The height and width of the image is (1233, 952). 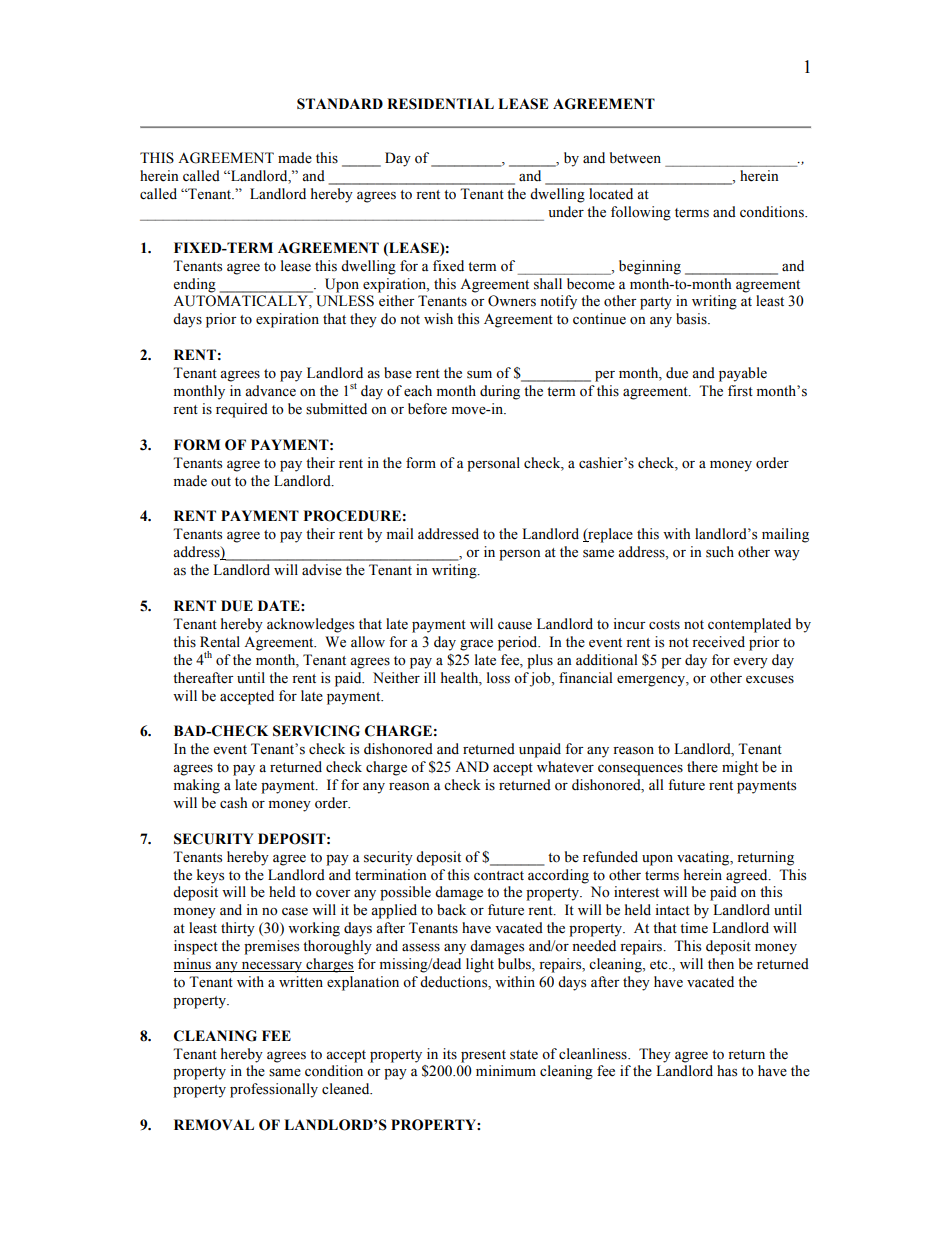 I want to click on making, so click(x=197, y=786).
